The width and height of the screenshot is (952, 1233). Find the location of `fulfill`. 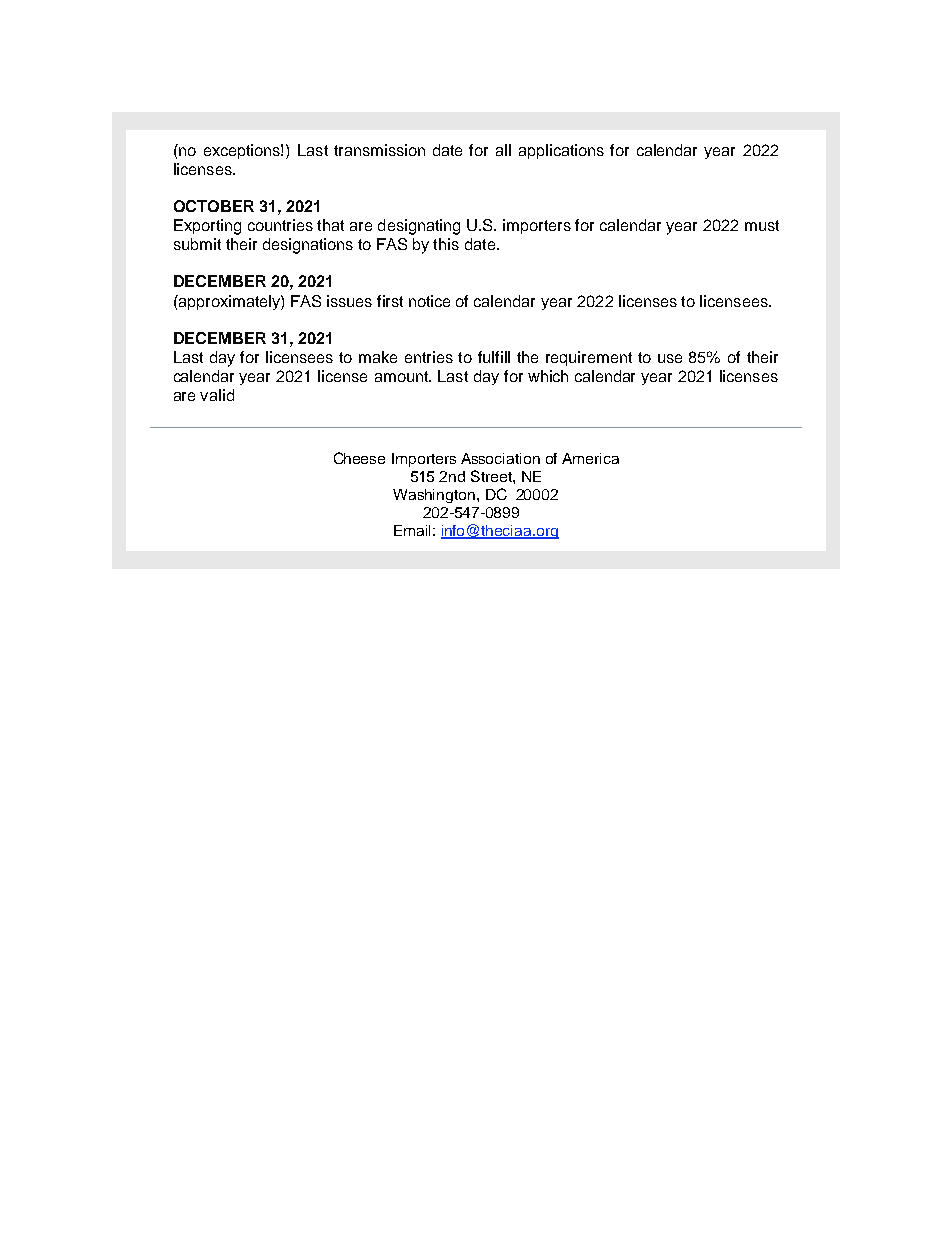

fulfill is located at coordinates (494, 357).
